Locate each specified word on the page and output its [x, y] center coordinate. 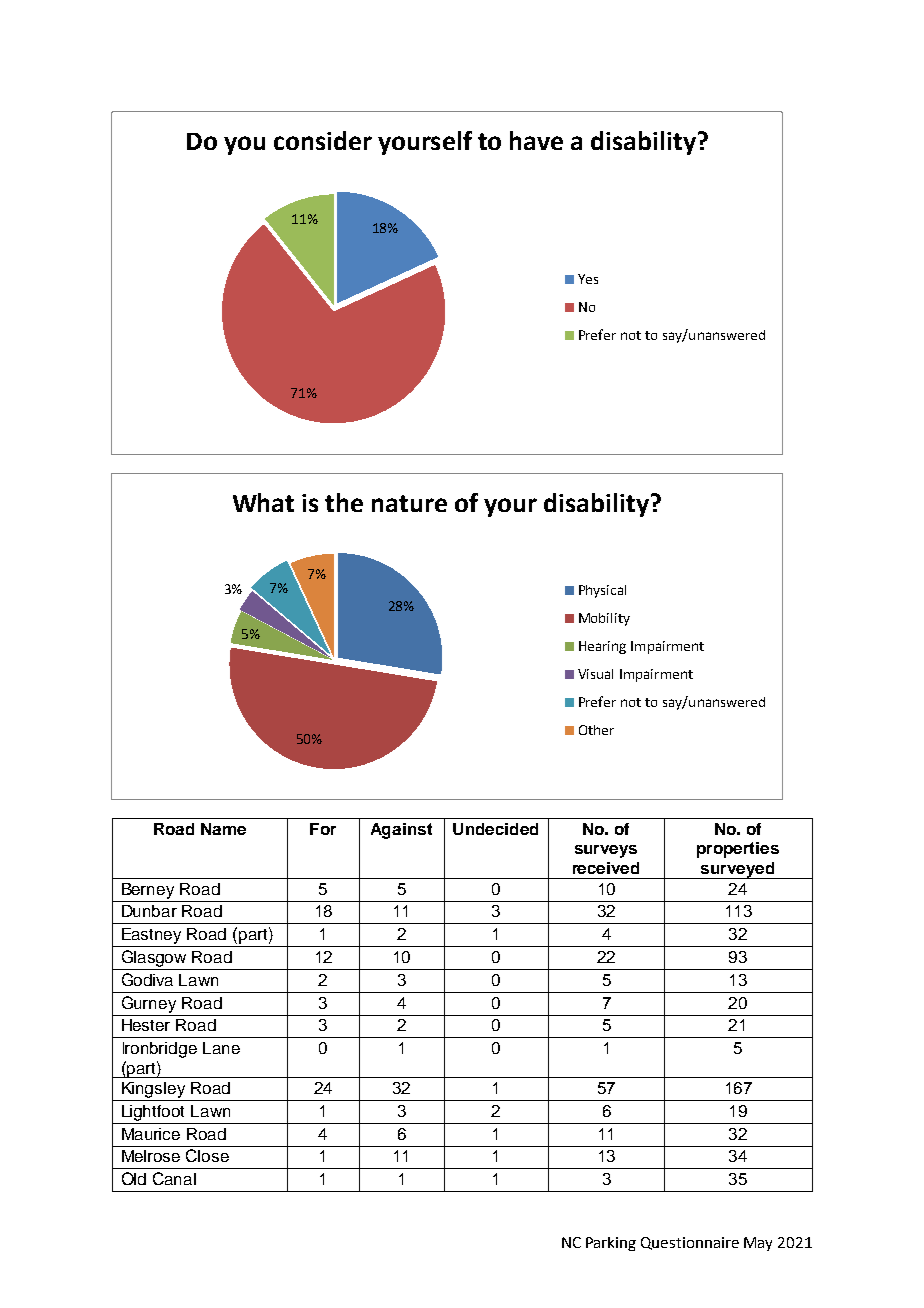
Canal [174, 1178]
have [536, 140]
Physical [602, 591]
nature [409, 503]
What [263, 502]
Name [223, 829]
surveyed [737, 870]
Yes [588, 279]
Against [401, 831]
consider [323, 140]
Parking [611, 1244]
